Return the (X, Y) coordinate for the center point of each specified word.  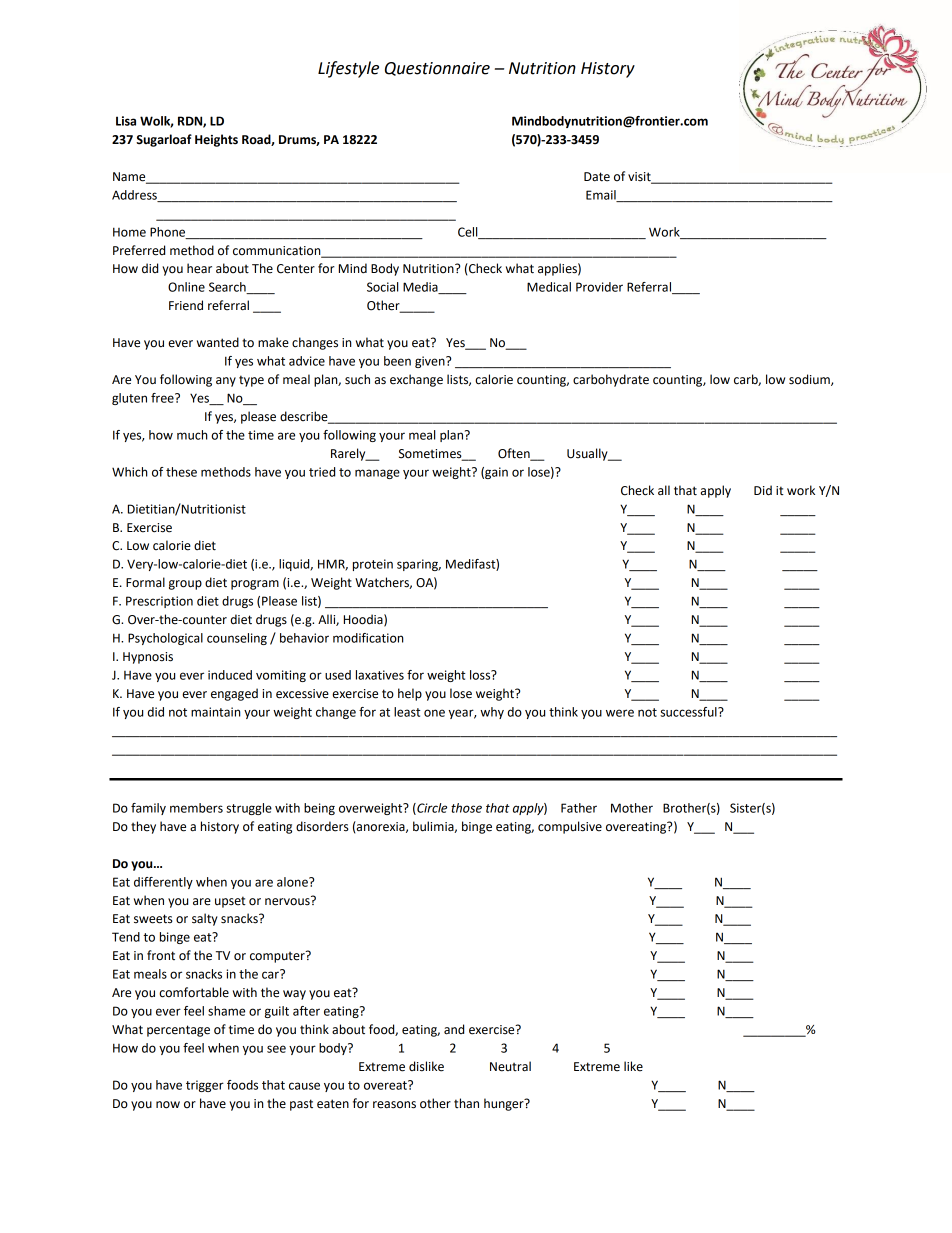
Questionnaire (437, 69)
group (185, 585)
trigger (205, 1086)
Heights (216, 140)
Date (597, 177)
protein (373, 565)
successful (689, 712)
